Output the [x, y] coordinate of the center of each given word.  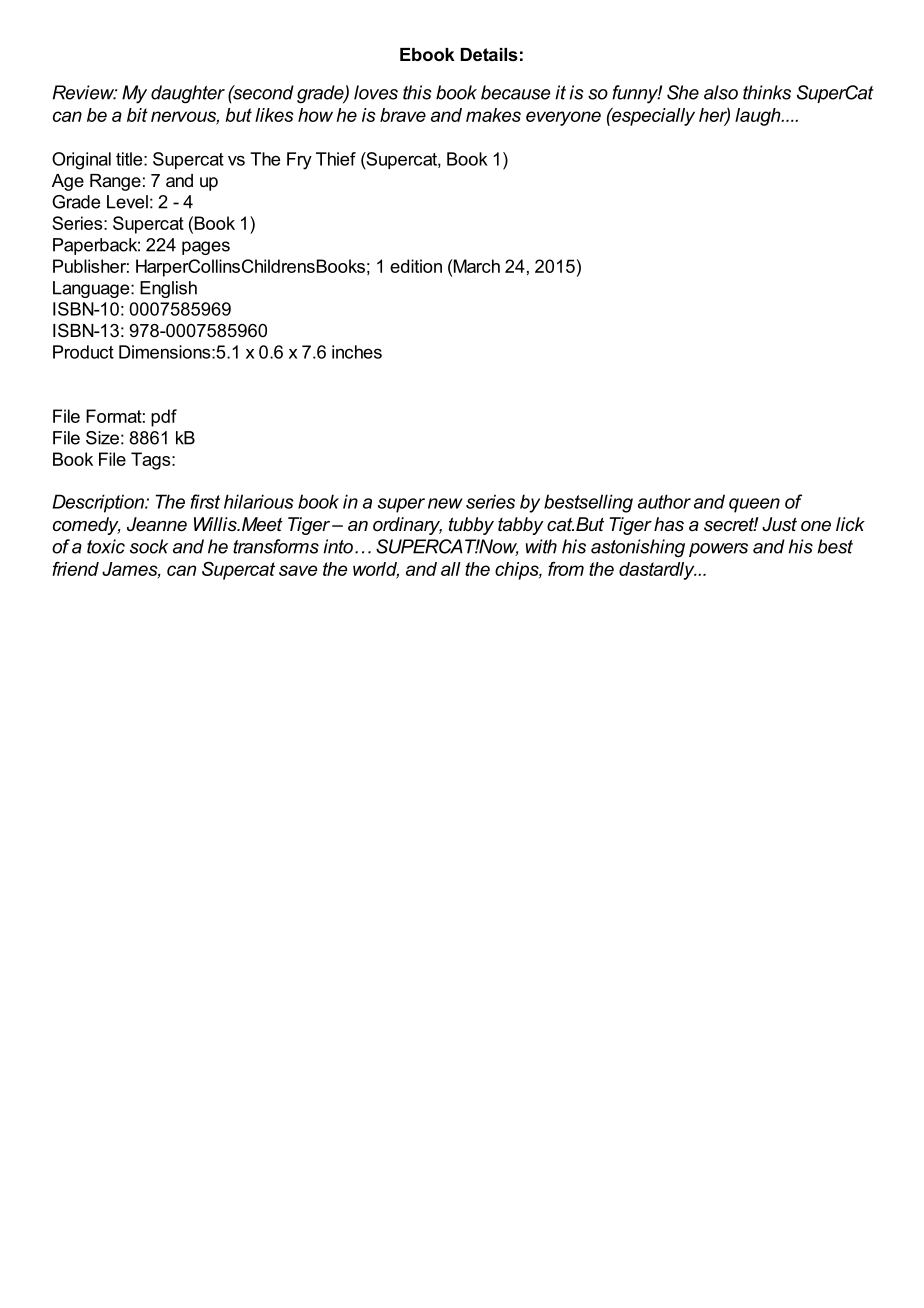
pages [206, 248]
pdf [164, 418]
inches [357, 352]
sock [149, 546]
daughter [188, 94]
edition [416, 266]
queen [754, 505]
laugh [759, 117]
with [541, 546]
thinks [767, 92]
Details [489, 54]
